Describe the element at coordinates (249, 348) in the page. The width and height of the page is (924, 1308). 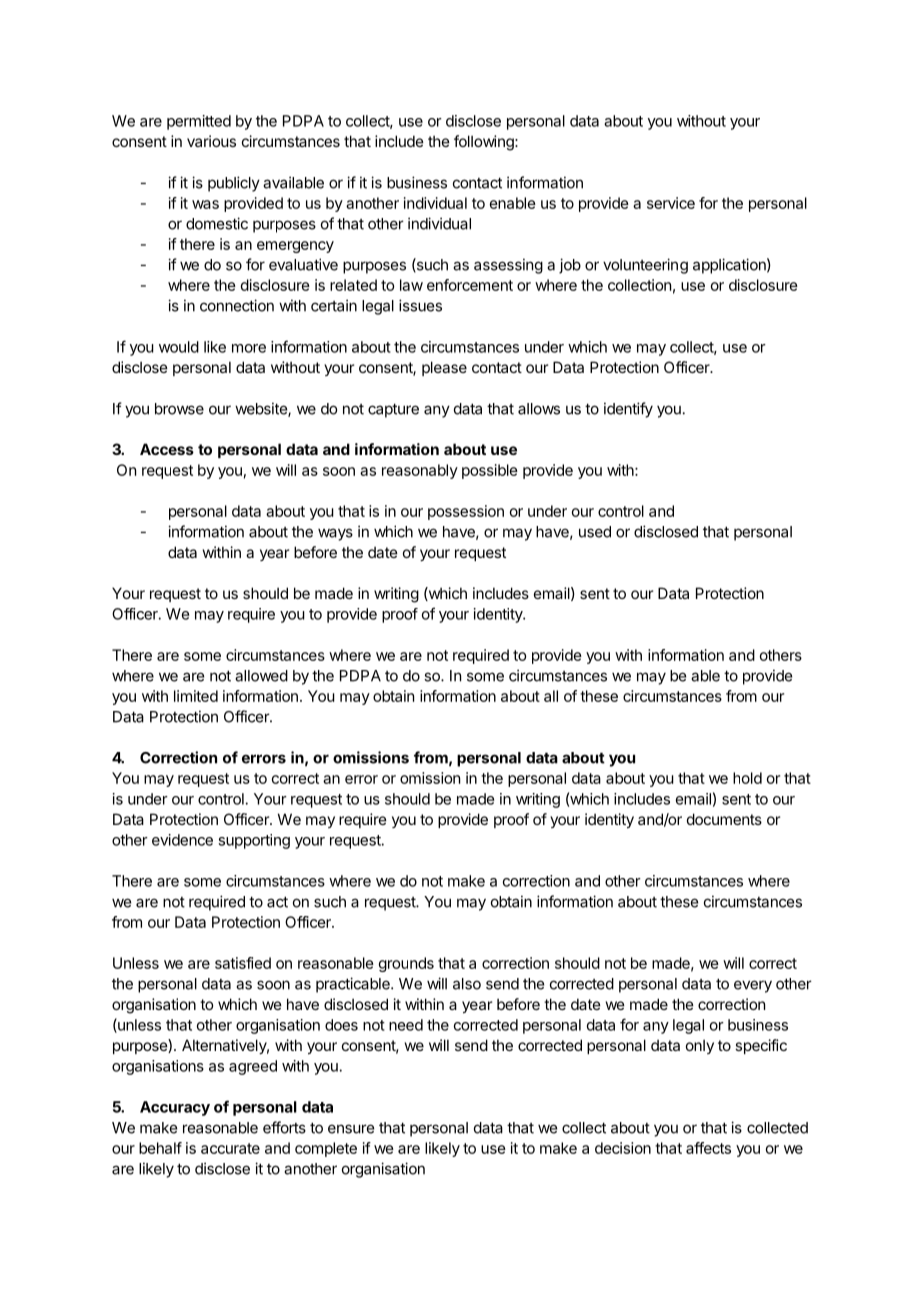
I see `more` at that location.
